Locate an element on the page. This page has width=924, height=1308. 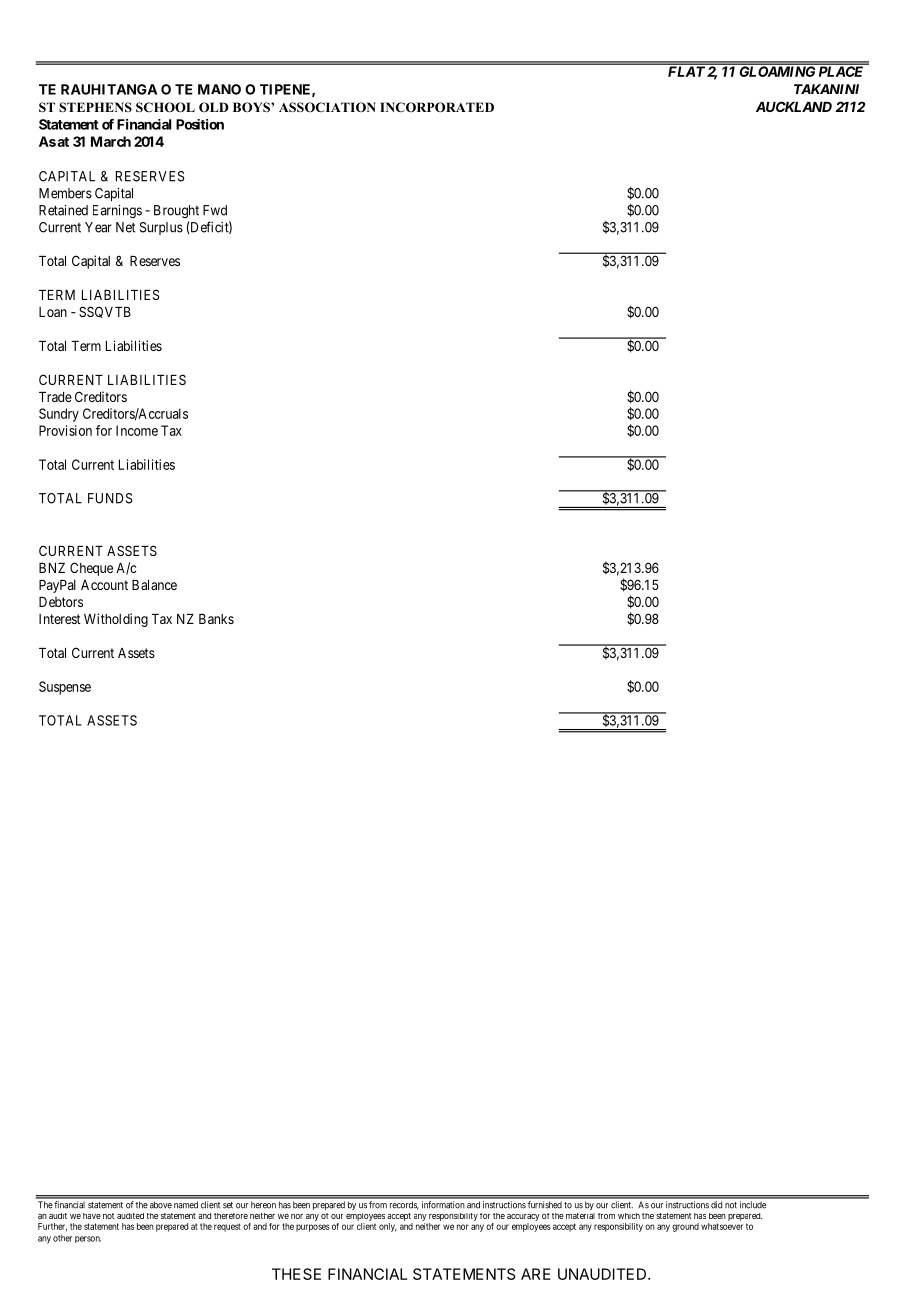
Income is located at coordinates (137, 430).
